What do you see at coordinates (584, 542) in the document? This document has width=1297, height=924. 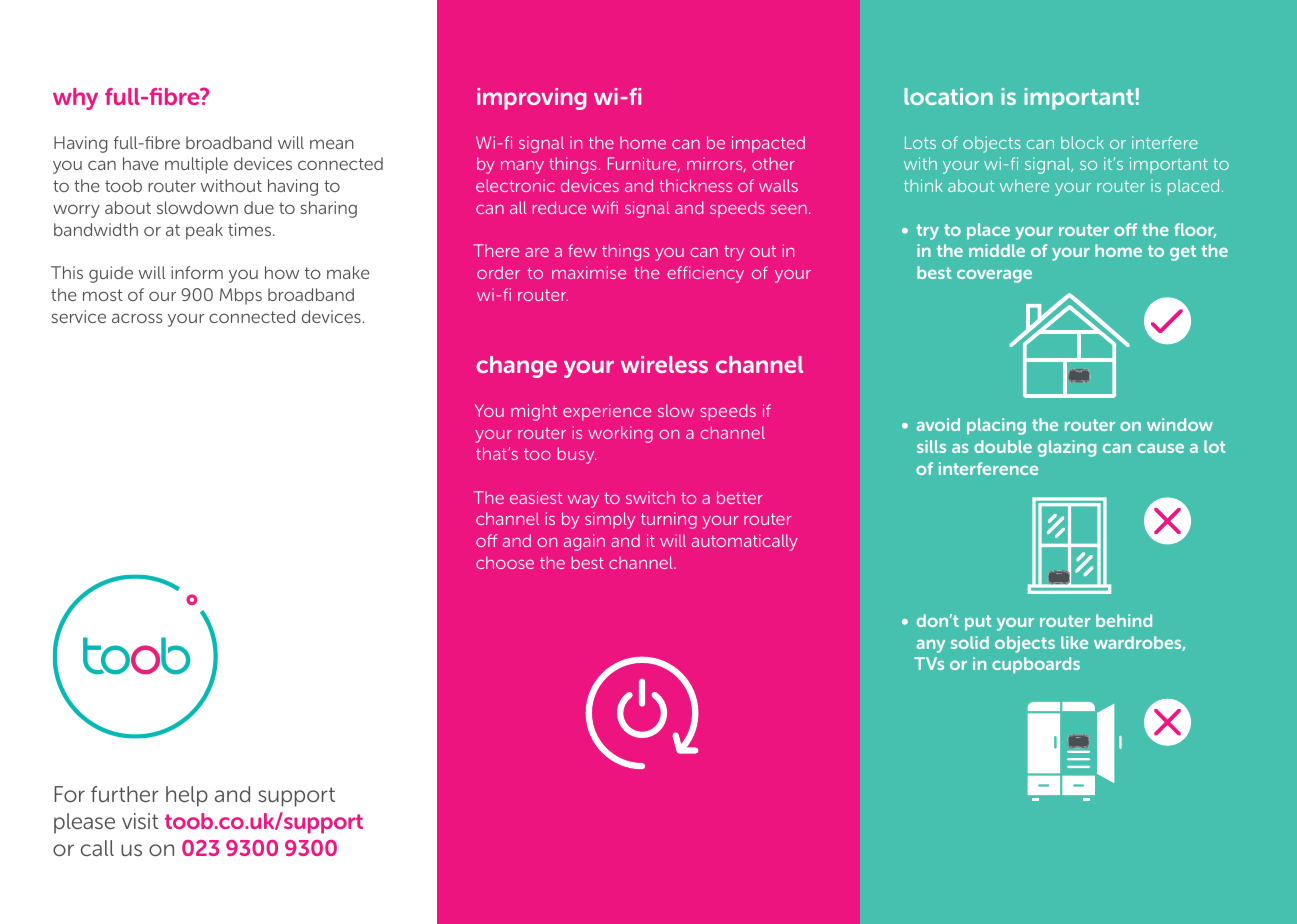 I see `again` at bounding box center [584, 542].
